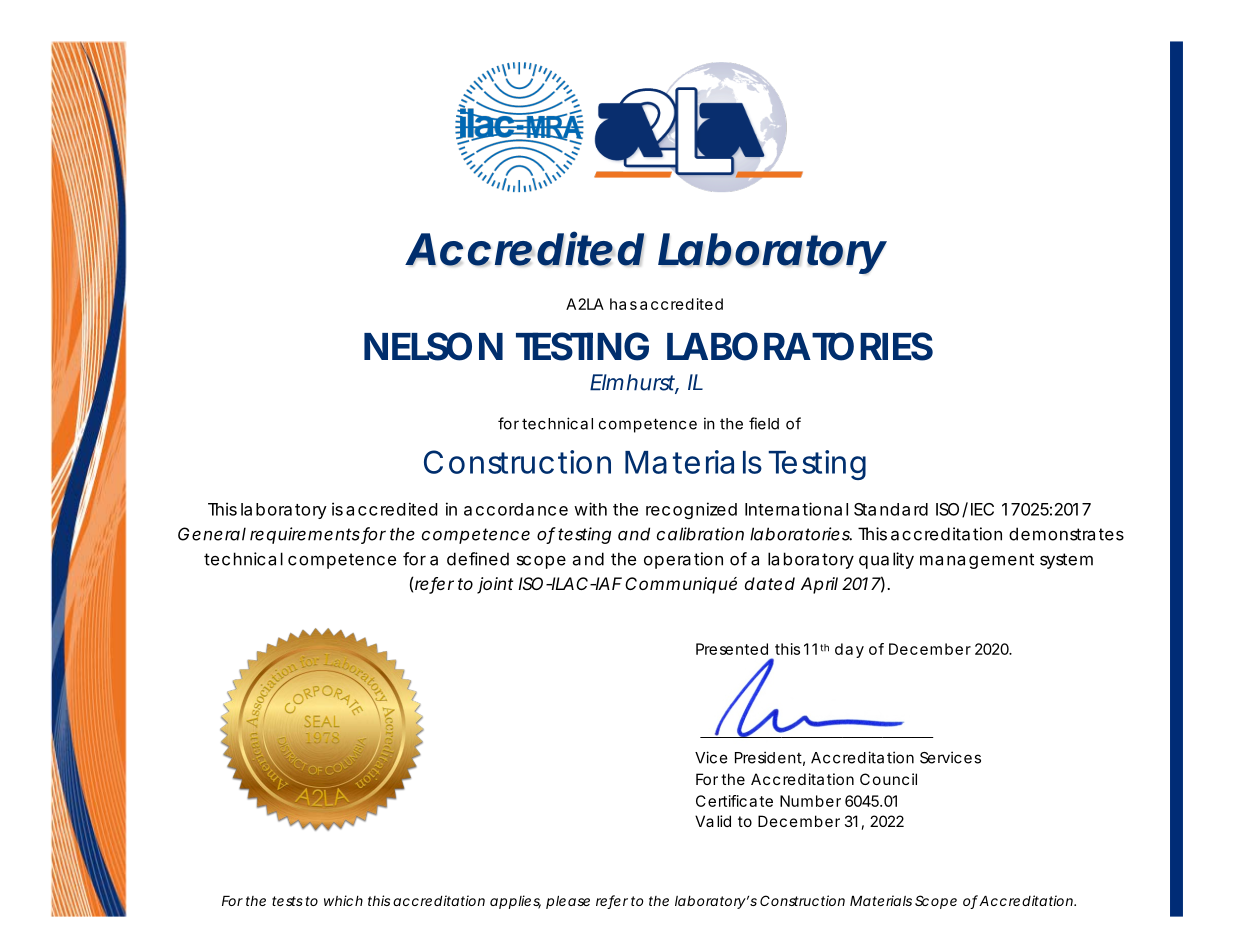  I want to click on joint, so click(495, 585).
